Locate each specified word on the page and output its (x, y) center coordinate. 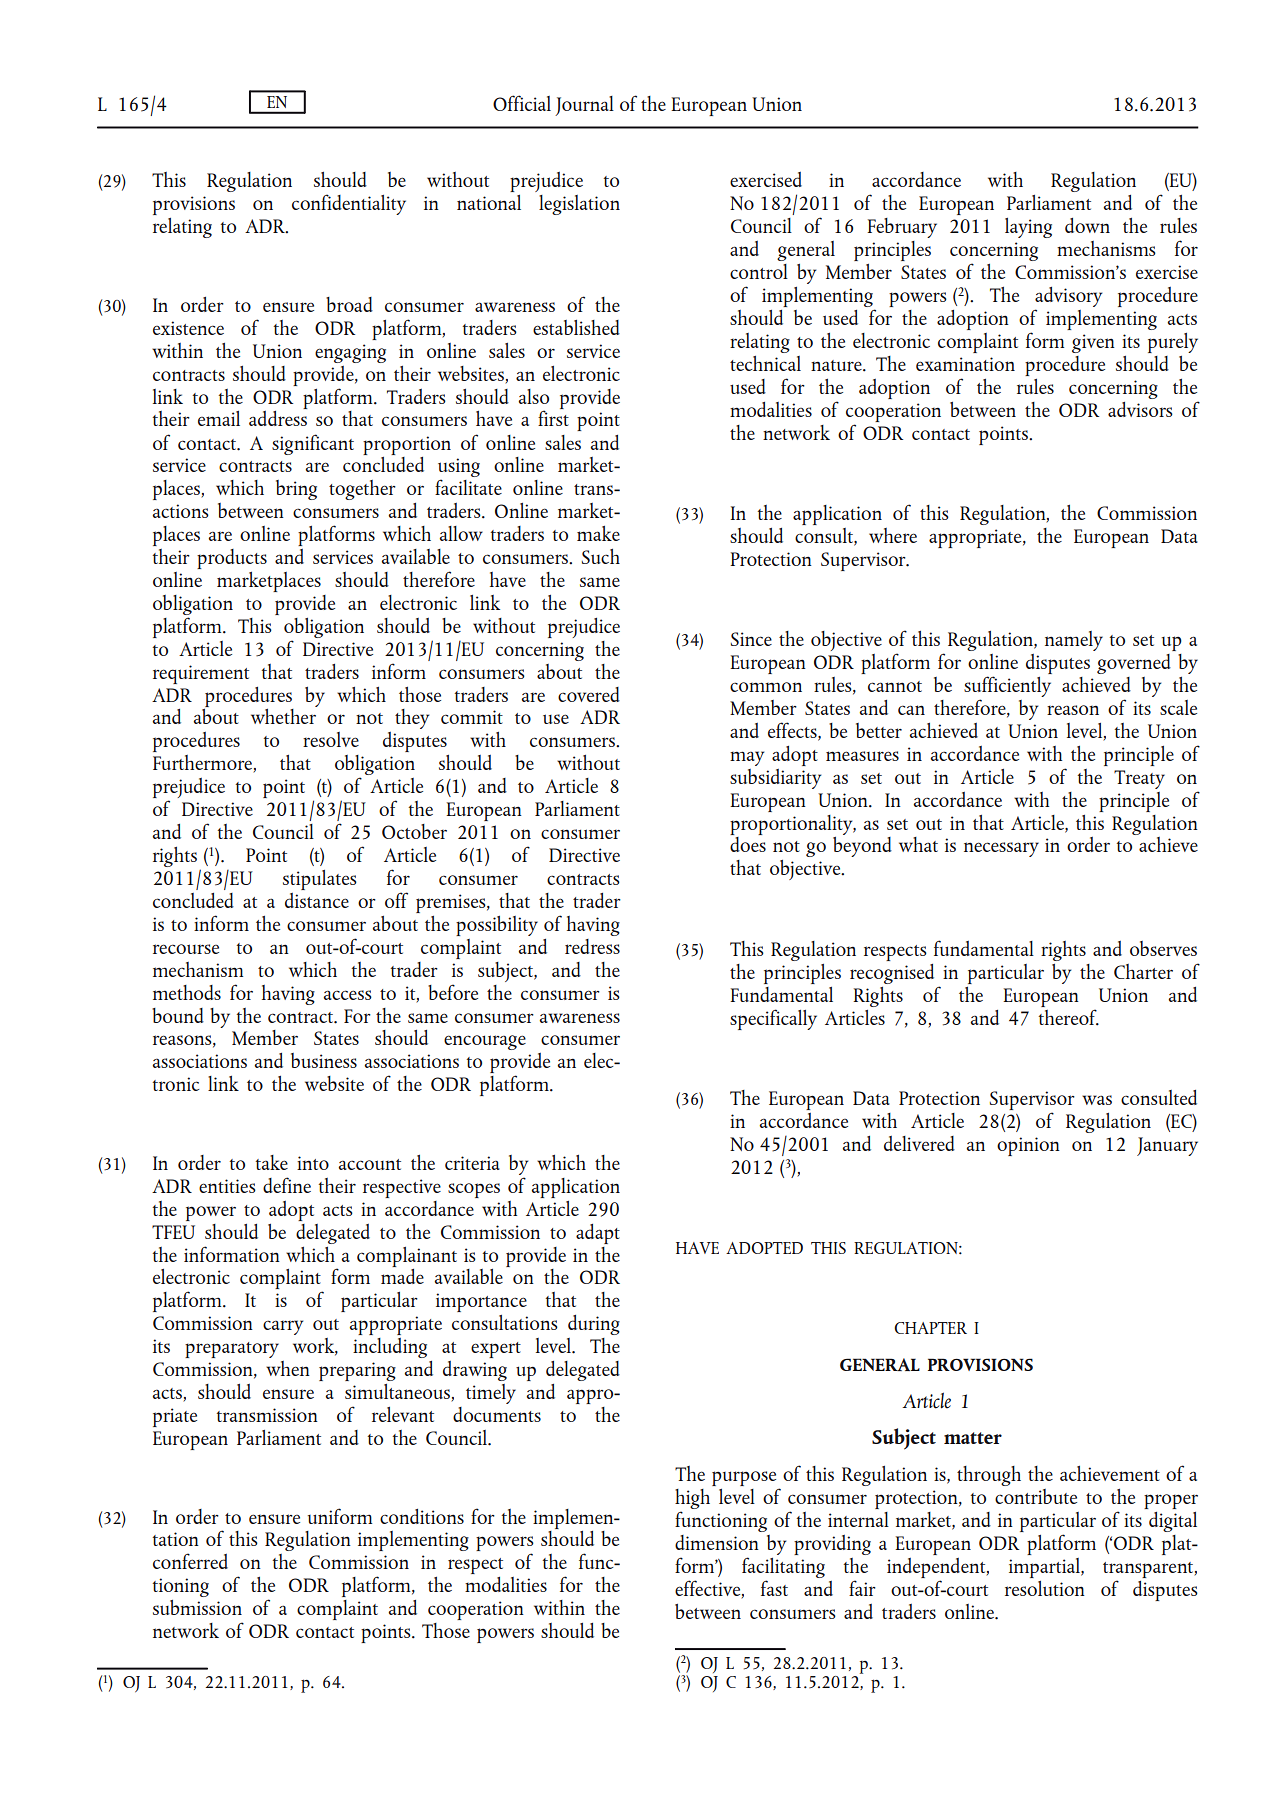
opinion (1028, 1146)
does (748, 844)
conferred (190, 1561)
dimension (717, 1542)
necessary (1001, 849)
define (287, 1185)
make (598, 533)
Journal (584, 106)
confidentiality (349, 204)
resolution (1045, 1588)
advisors (1140, 409)
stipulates (320, 880)
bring (296, 490)
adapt (598, 1234)
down (1087, 225)
